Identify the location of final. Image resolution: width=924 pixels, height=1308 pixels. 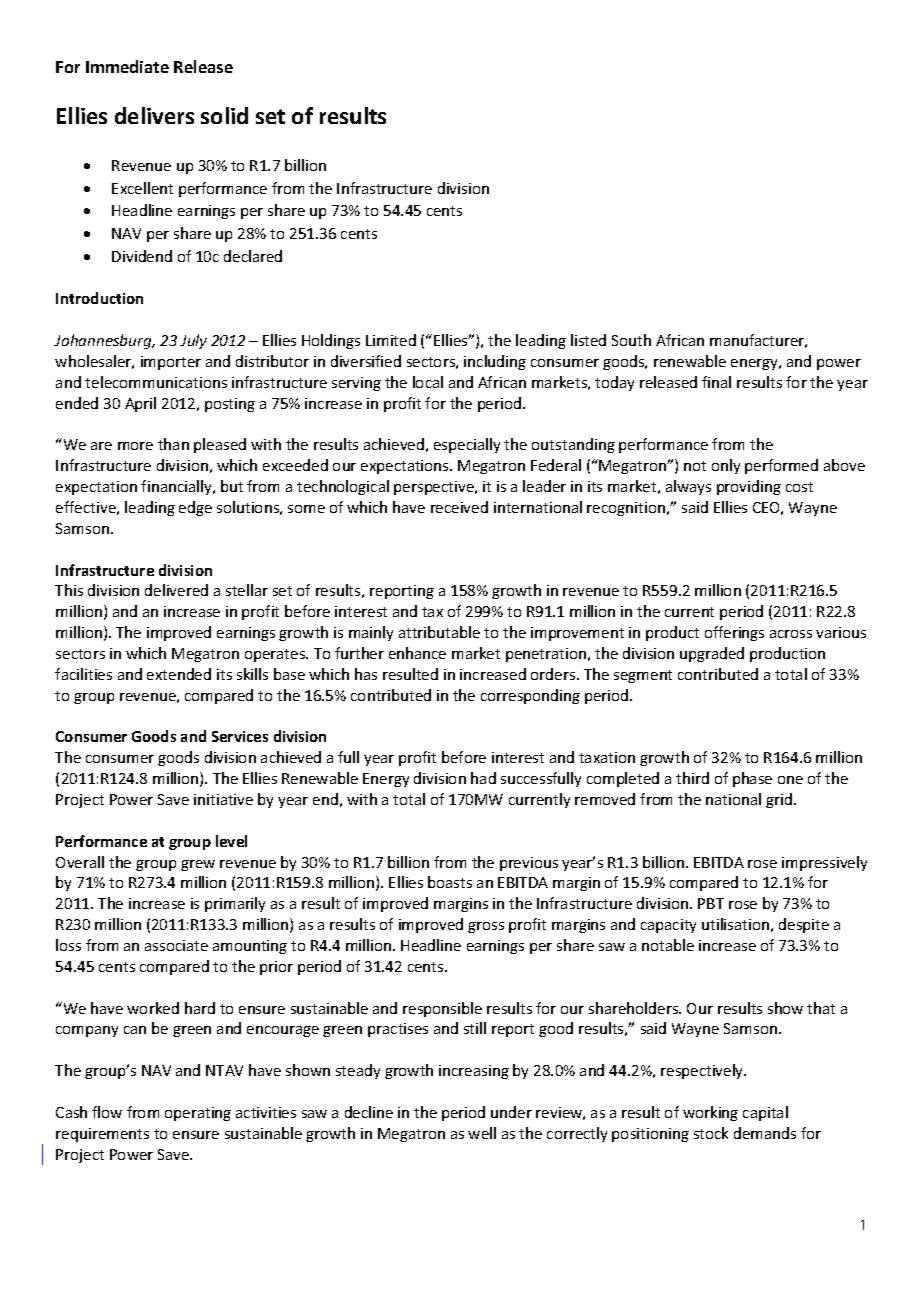
(716, 382).
